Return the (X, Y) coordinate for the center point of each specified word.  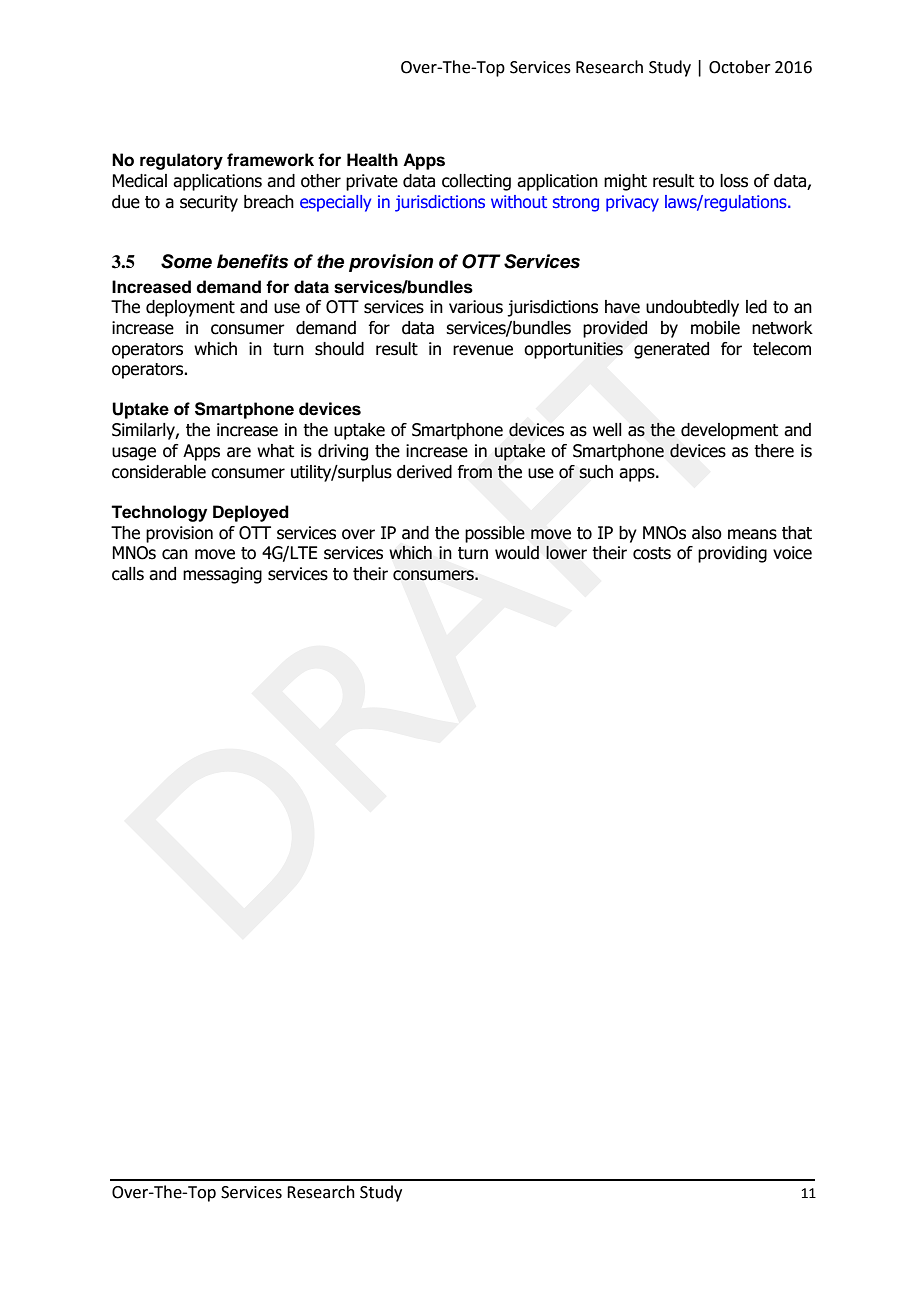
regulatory (181, 161)
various (476, 307)
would (517, 553)
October (740, 67)
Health (372, 160)
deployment (190, 308)
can (175, 554)
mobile (715, 328)
